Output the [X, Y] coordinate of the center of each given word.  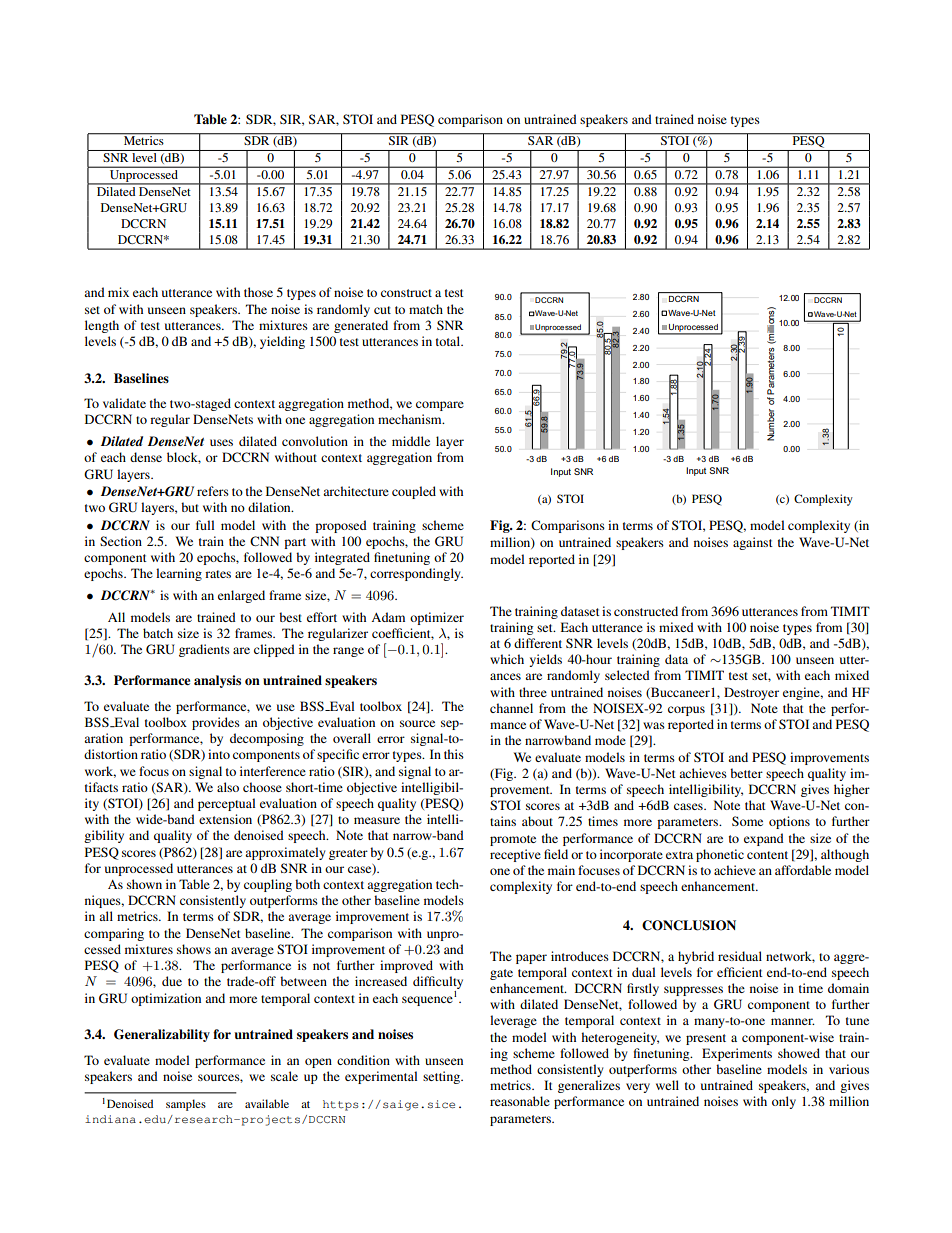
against [753, 543]
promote [513, 840]
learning [179, 574]
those [258, 292]
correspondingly [416, 574]
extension [225, 819]
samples [186, 1105]
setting [442, 1077]
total [449, 341]
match [426, 309]
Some [747, 821]
